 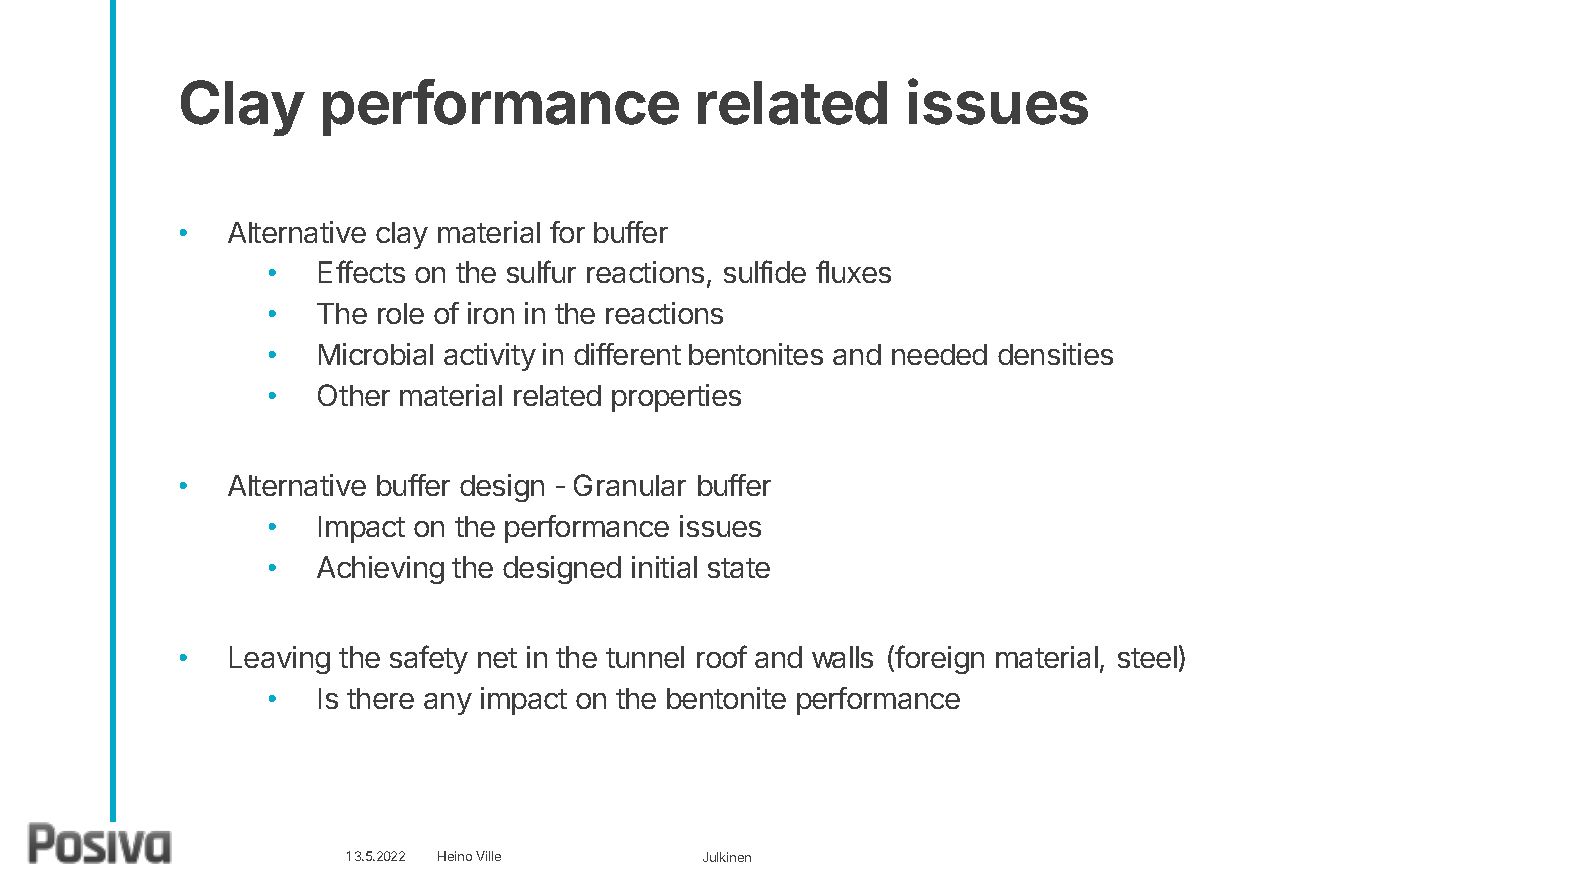 I want to click on Other, so click(x=354, y=395).
